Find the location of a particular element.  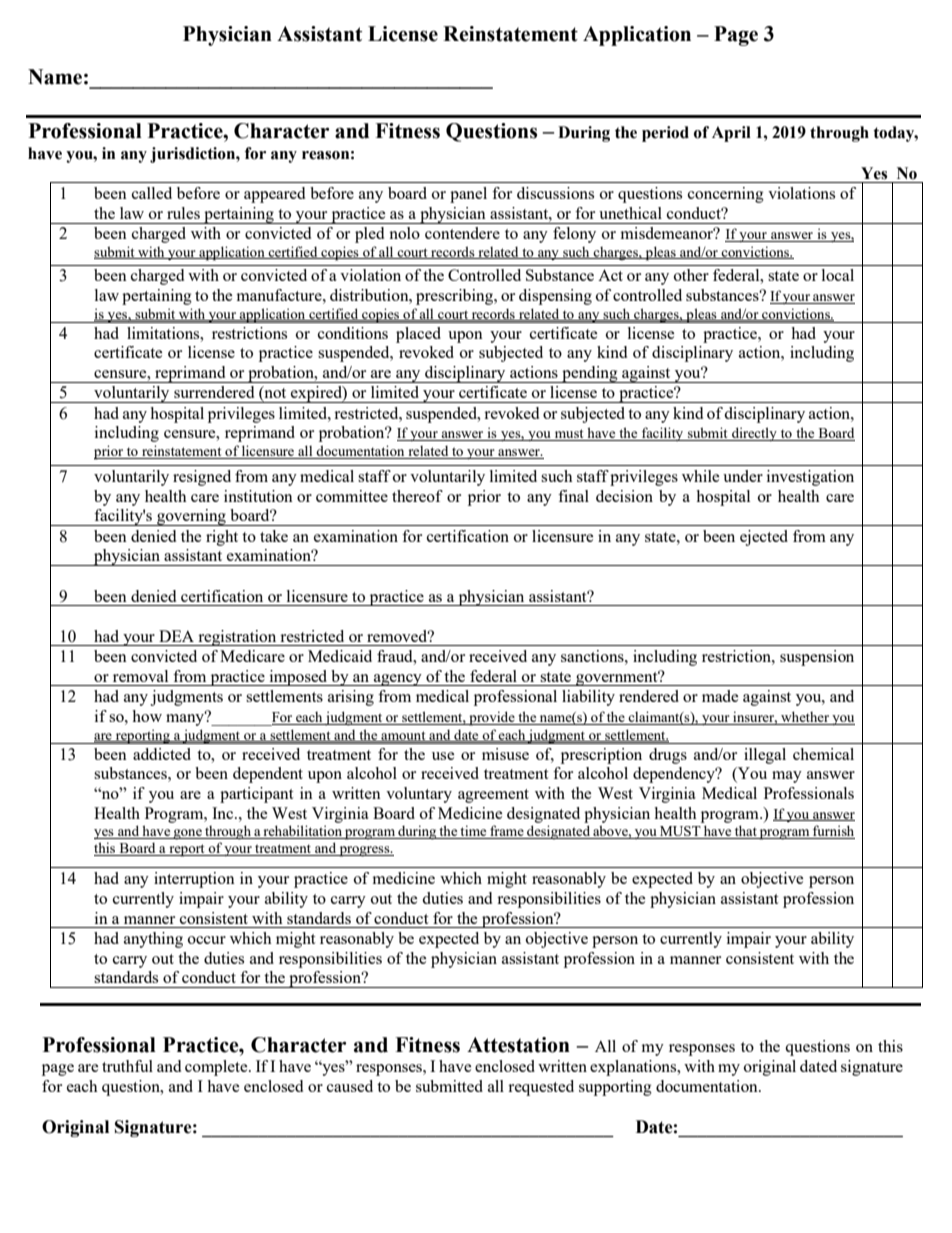

thereof is located at coordinates (417, 496).
